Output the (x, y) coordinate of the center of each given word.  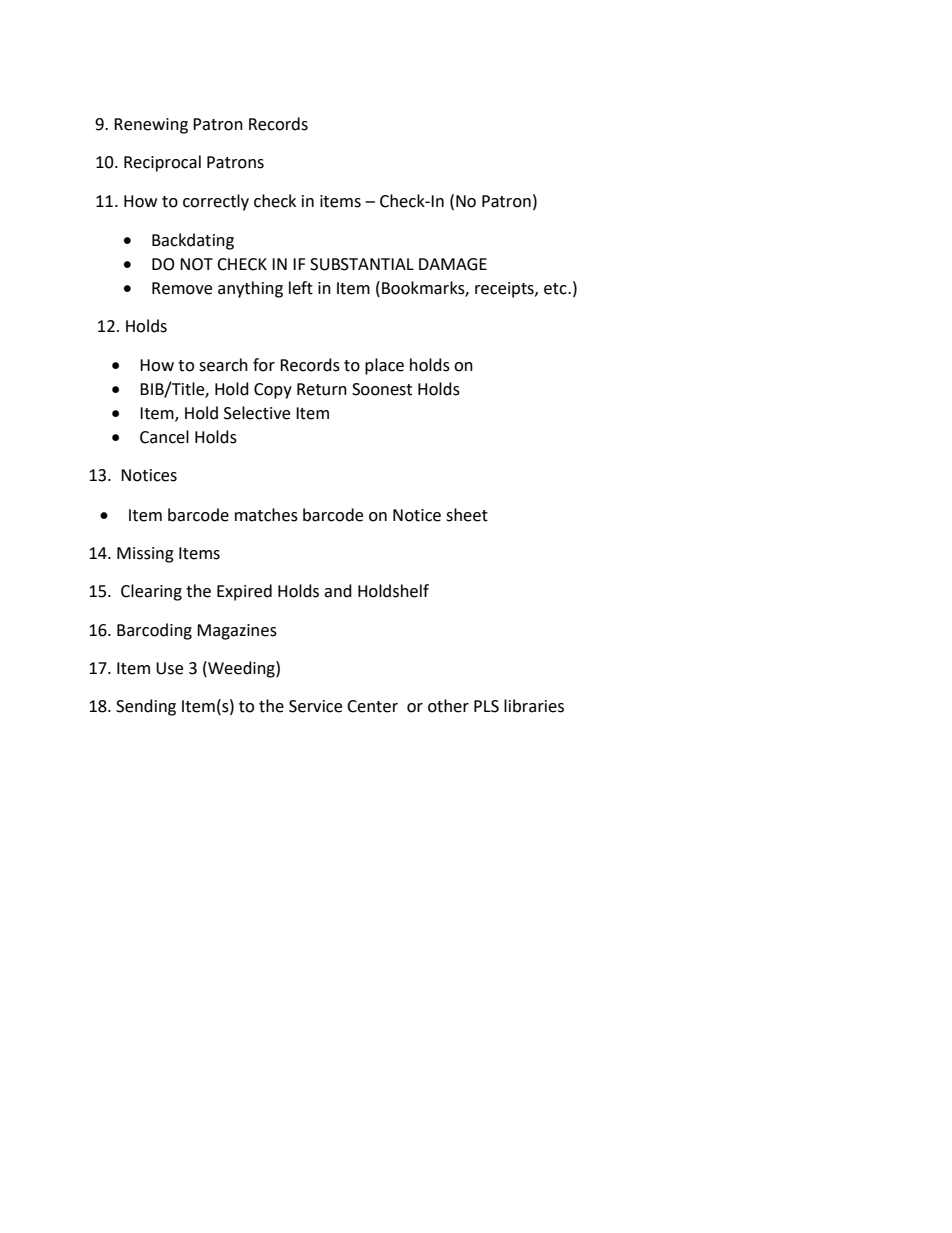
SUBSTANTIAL (362, 264)
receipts (505, 290)
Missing (145, 555)
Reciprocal (162, 163)
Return (322, 389)
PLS (486, 706)
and (338, 591)
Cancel (164, 437)
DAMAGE (453, 264)
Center (372, 706)
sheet (467, 515)
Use (169, 668)
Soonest (382, 389)
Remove (182, 288)
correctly (216, 202)
